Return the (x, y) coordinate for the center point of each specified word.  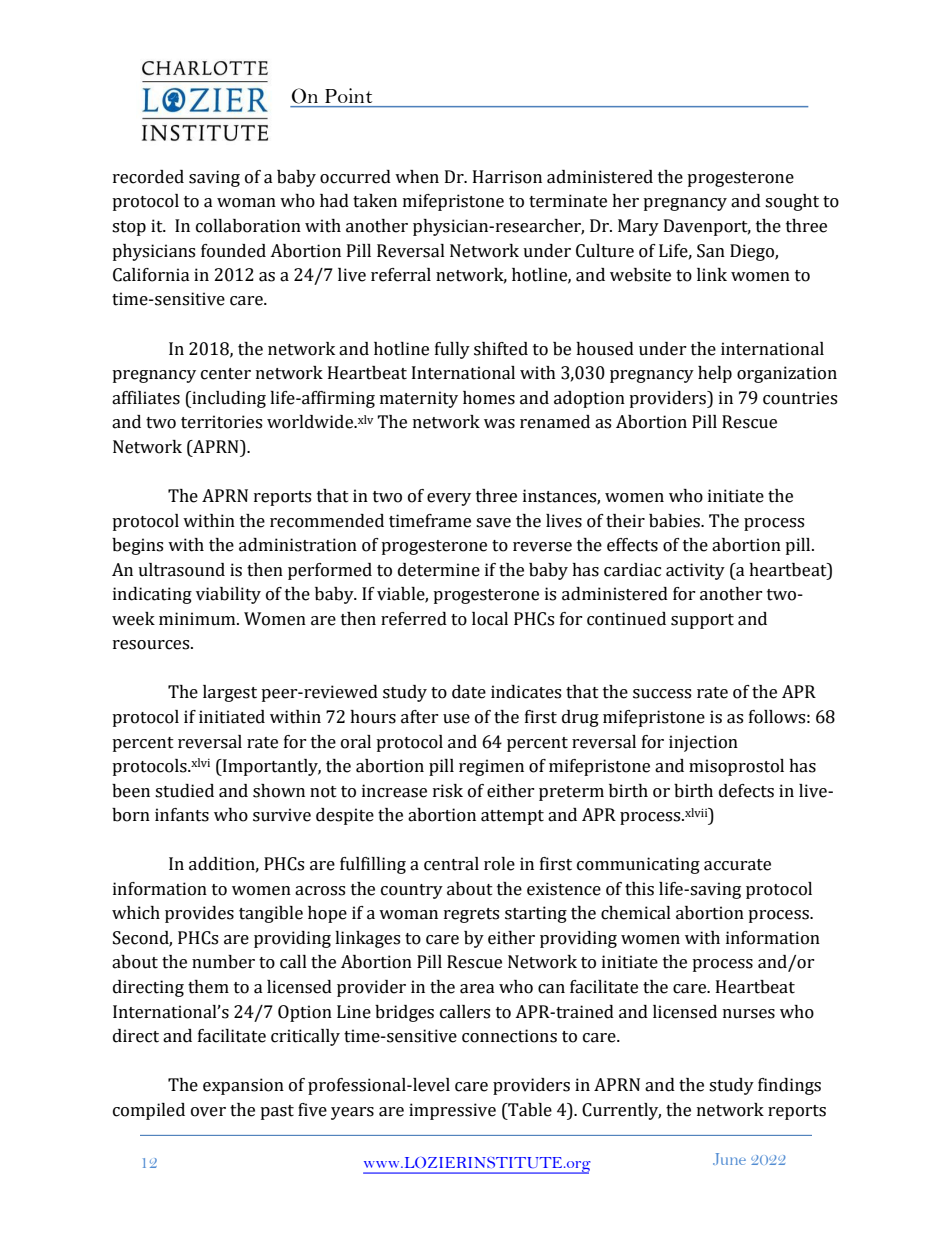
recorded (148, 177)
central (451, 864)
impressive (452, 1111)
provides (199, 914)
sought (792, 202)
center (226, 374)
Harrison (507, 177)
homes (489, 398)
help (715, 374)
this (639, 889)
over (208, 1112)
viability (228, 595)
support (702, 621)
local (490, 619)
